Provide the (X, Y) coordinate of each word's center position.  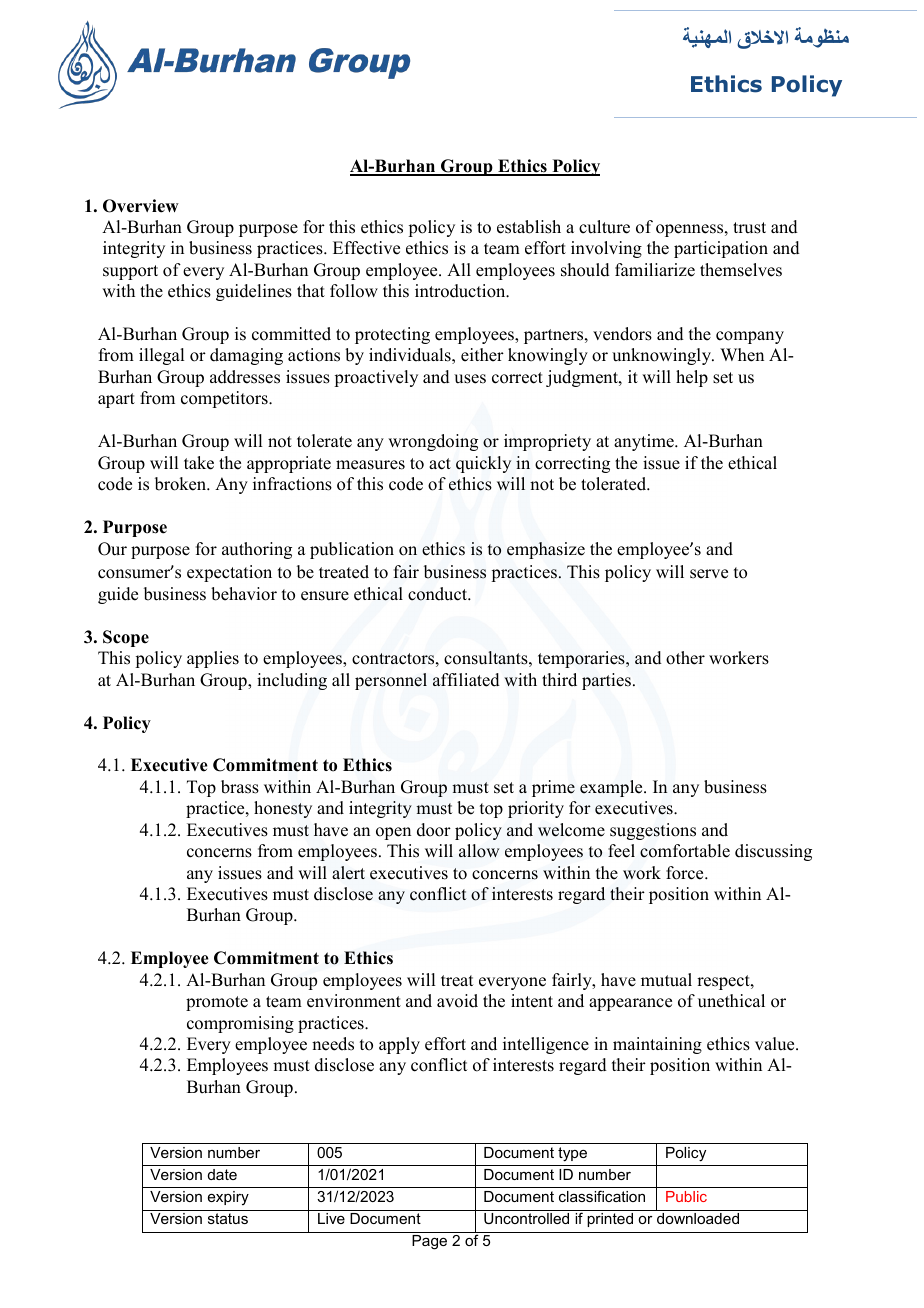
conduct (439, 594)
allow (479, 851)
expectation (229, 573)
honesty (283, 809)
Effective (366, 248)
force (686, 873)
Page (429, 1242)
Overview (141, 206)
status (228, 1218)
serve (709, 574)
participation (721, 249)
